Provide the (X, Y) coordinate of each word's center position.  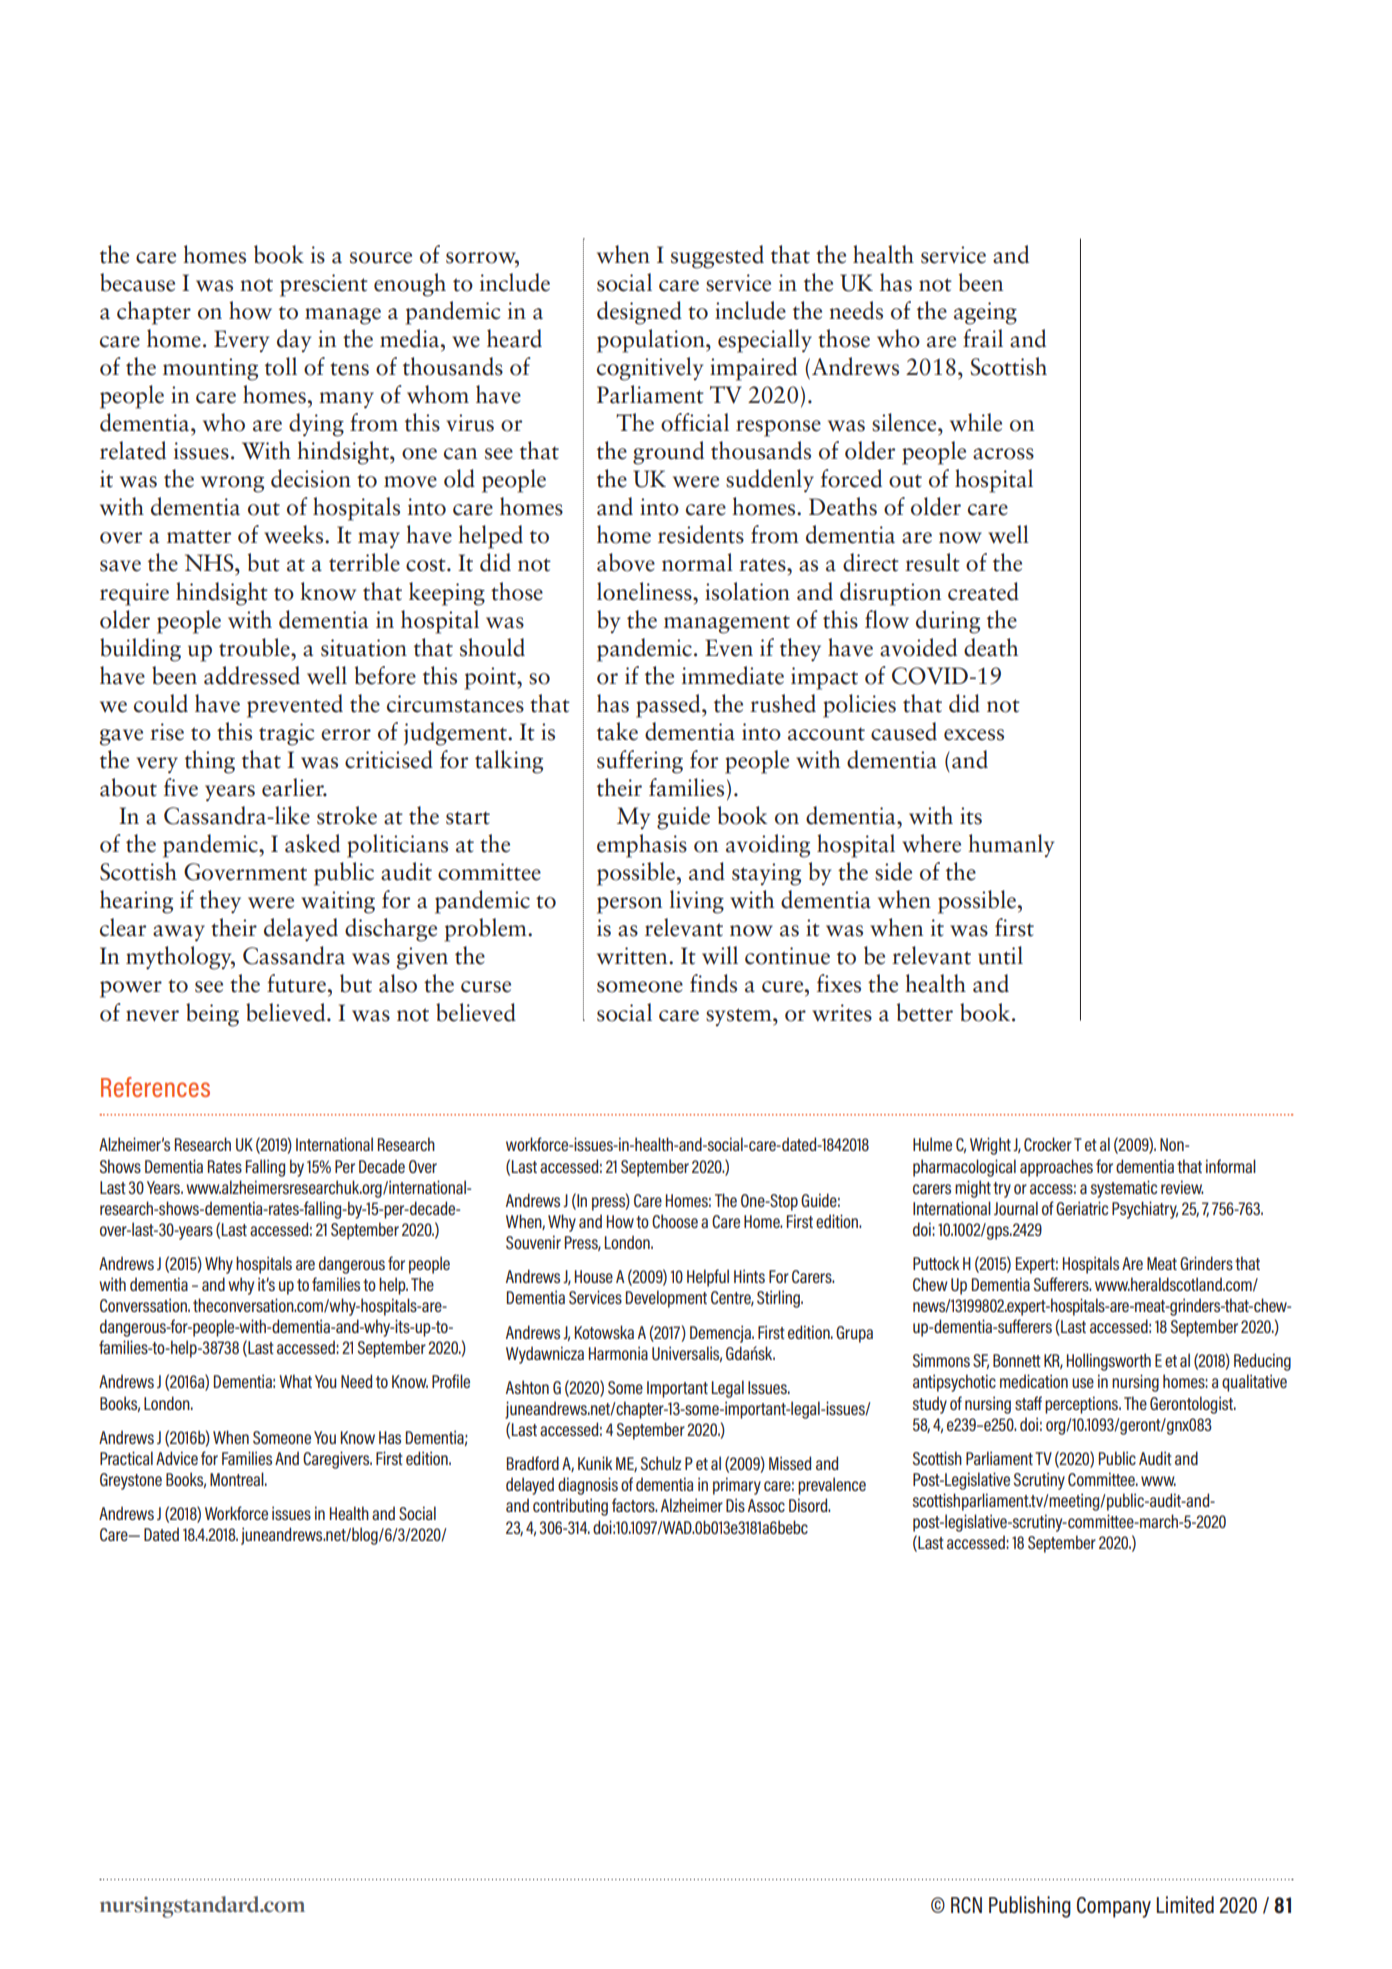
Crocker (1048, 1144)
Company (1114, 1907)
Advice (177, 1458)
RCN (966, 1905)
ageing (985, 313)
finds (713, 983)
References (155, 1087)
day (294, 340)
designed (639, 313)
